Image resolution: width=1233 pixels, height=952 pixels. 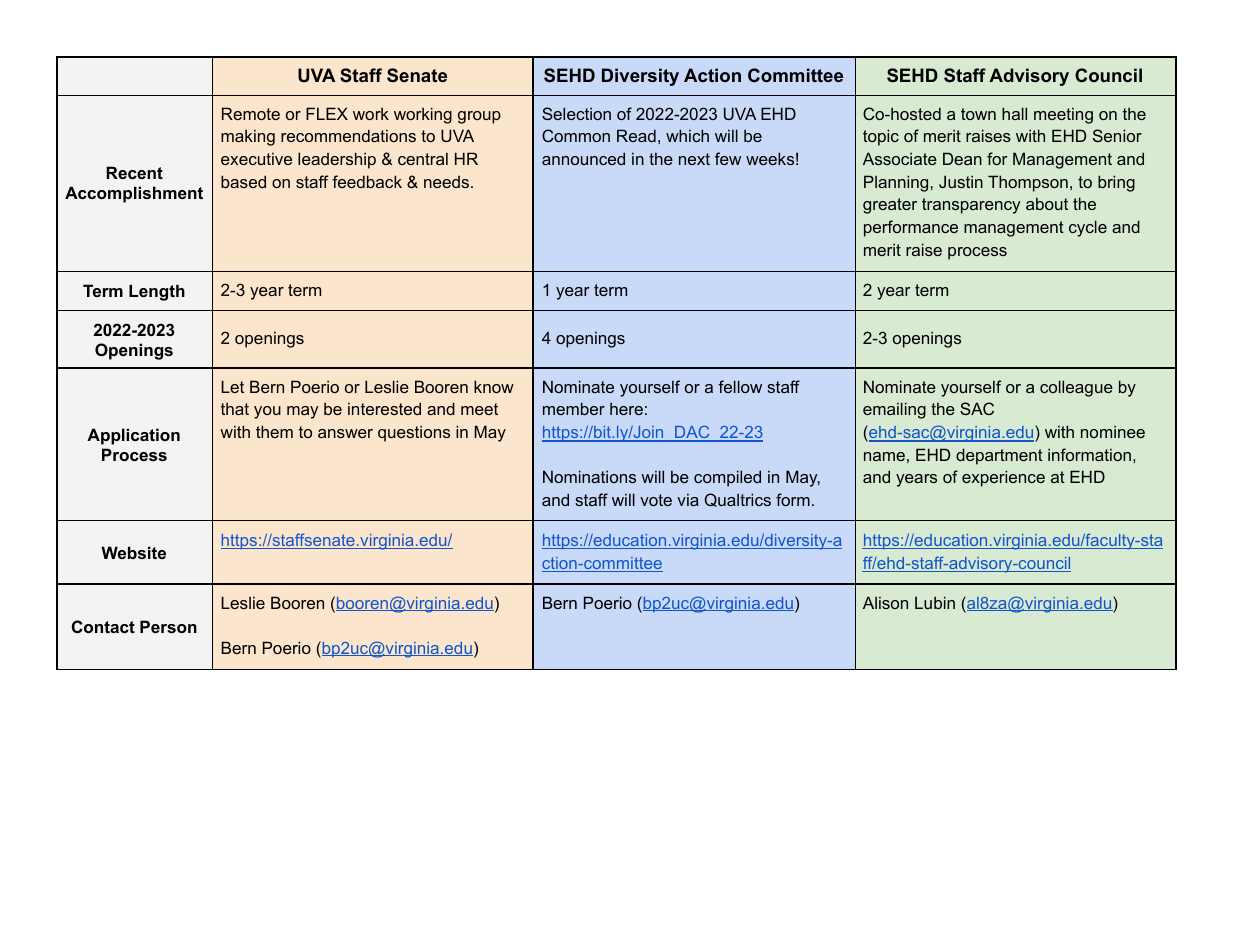 What do you see at coordinates (248, 137) in the document?
I see `making` at bounding box center [248, 137].
